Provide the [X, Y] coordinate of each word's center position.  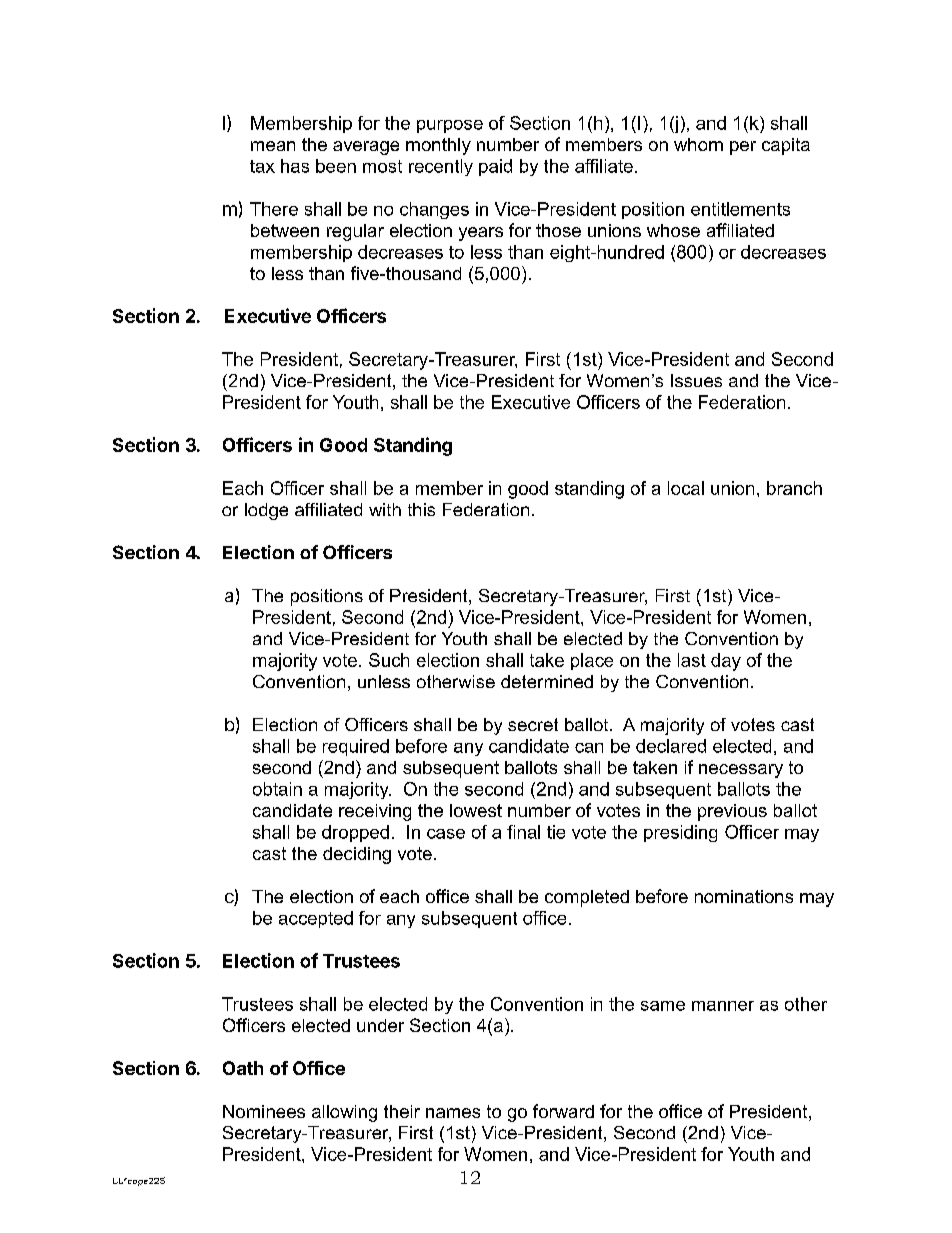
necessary [741, 771]
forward [563, 1111]
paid [495, 167]
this [421, 509]
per [743, 148]
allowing [344, 1113]
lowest [476, 810]
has [295, 166]
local [686, 488]
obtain [277, 789]
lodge [266, 511]
